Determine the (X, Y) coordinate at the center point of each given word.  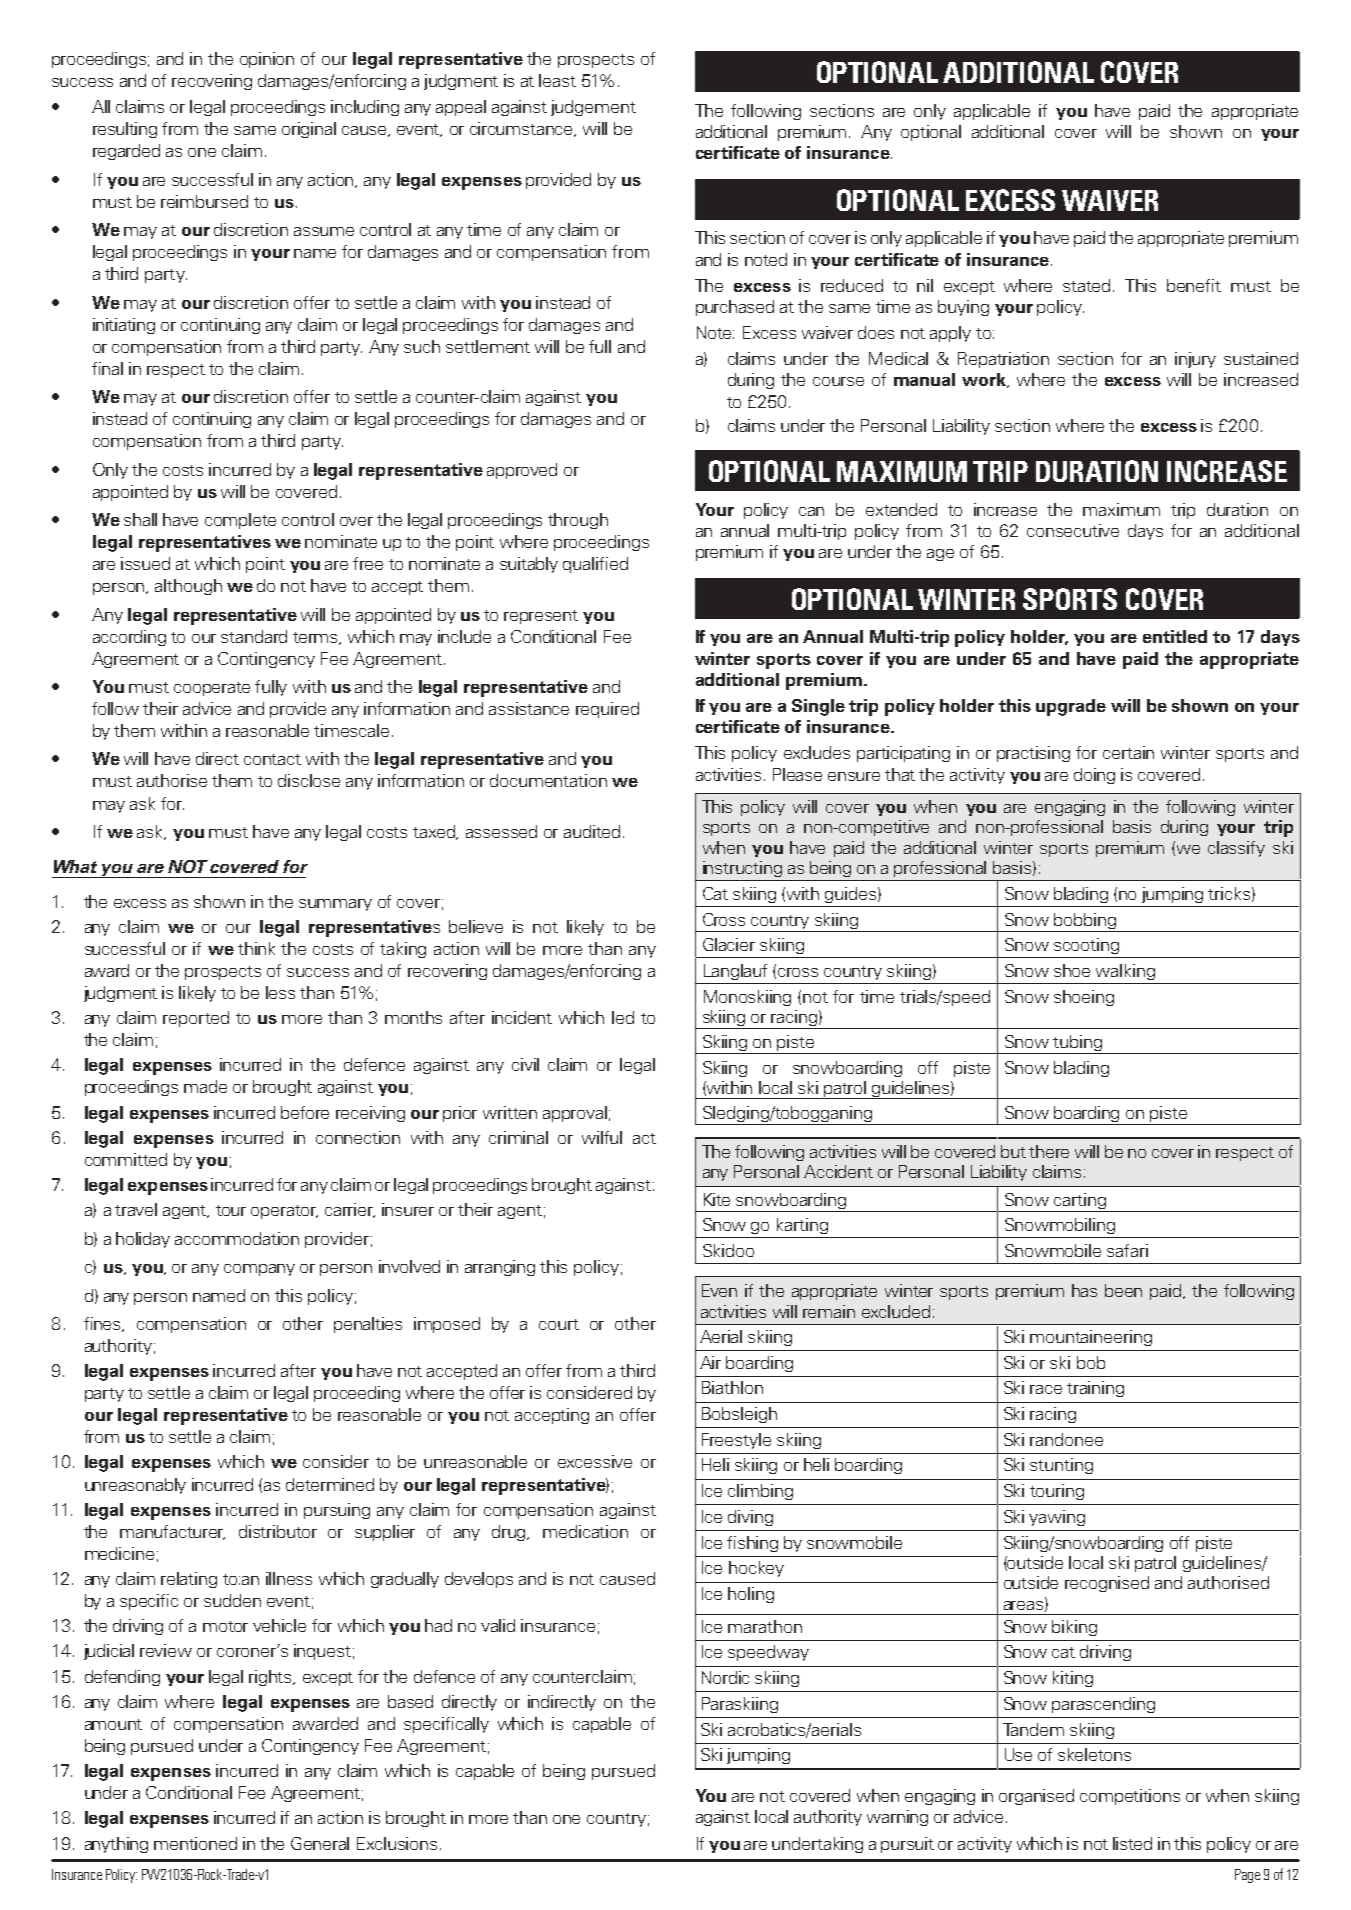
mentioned (195, 1843)
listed (1132, 1843)
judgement (593, 108)
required (607, 710)
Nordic (725, 1677)
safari (1127, 1250)
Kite (717, 1199)
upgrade (1071, 707)
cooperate (212, 689)
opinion (267, 60)
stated (1086, 285)
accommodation (237, 1238)
